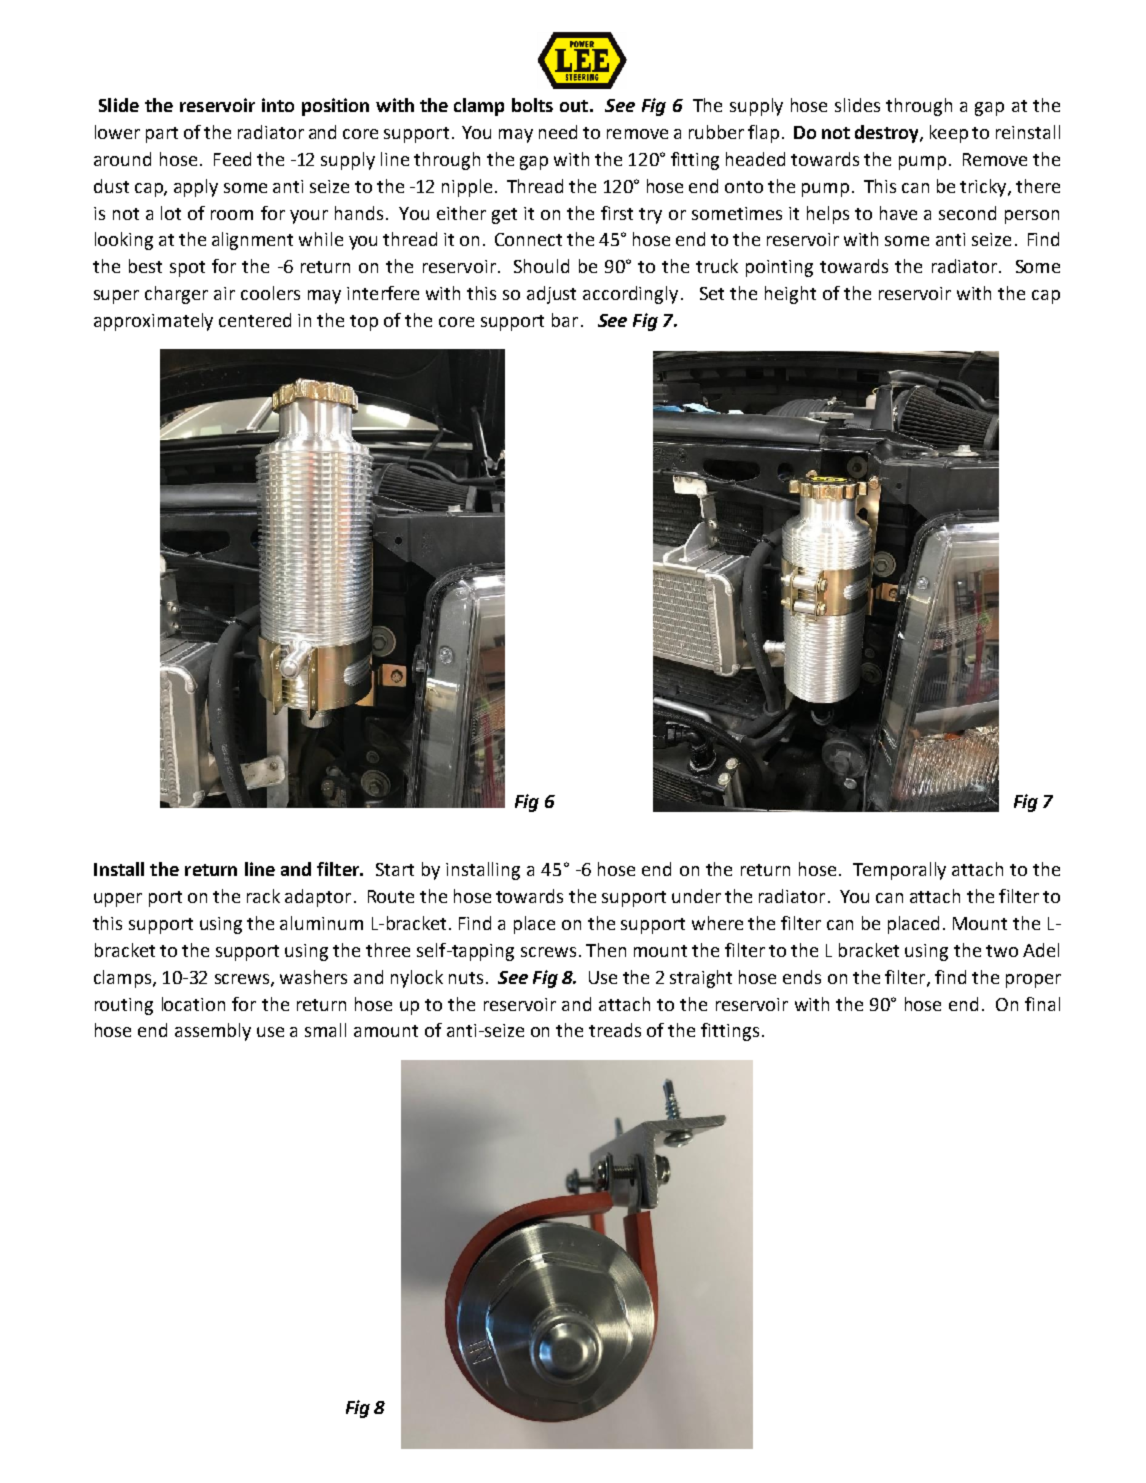  What do you see at coordinates (790, 295) in the page?
I see `height` at bounding box center [790, 295].
